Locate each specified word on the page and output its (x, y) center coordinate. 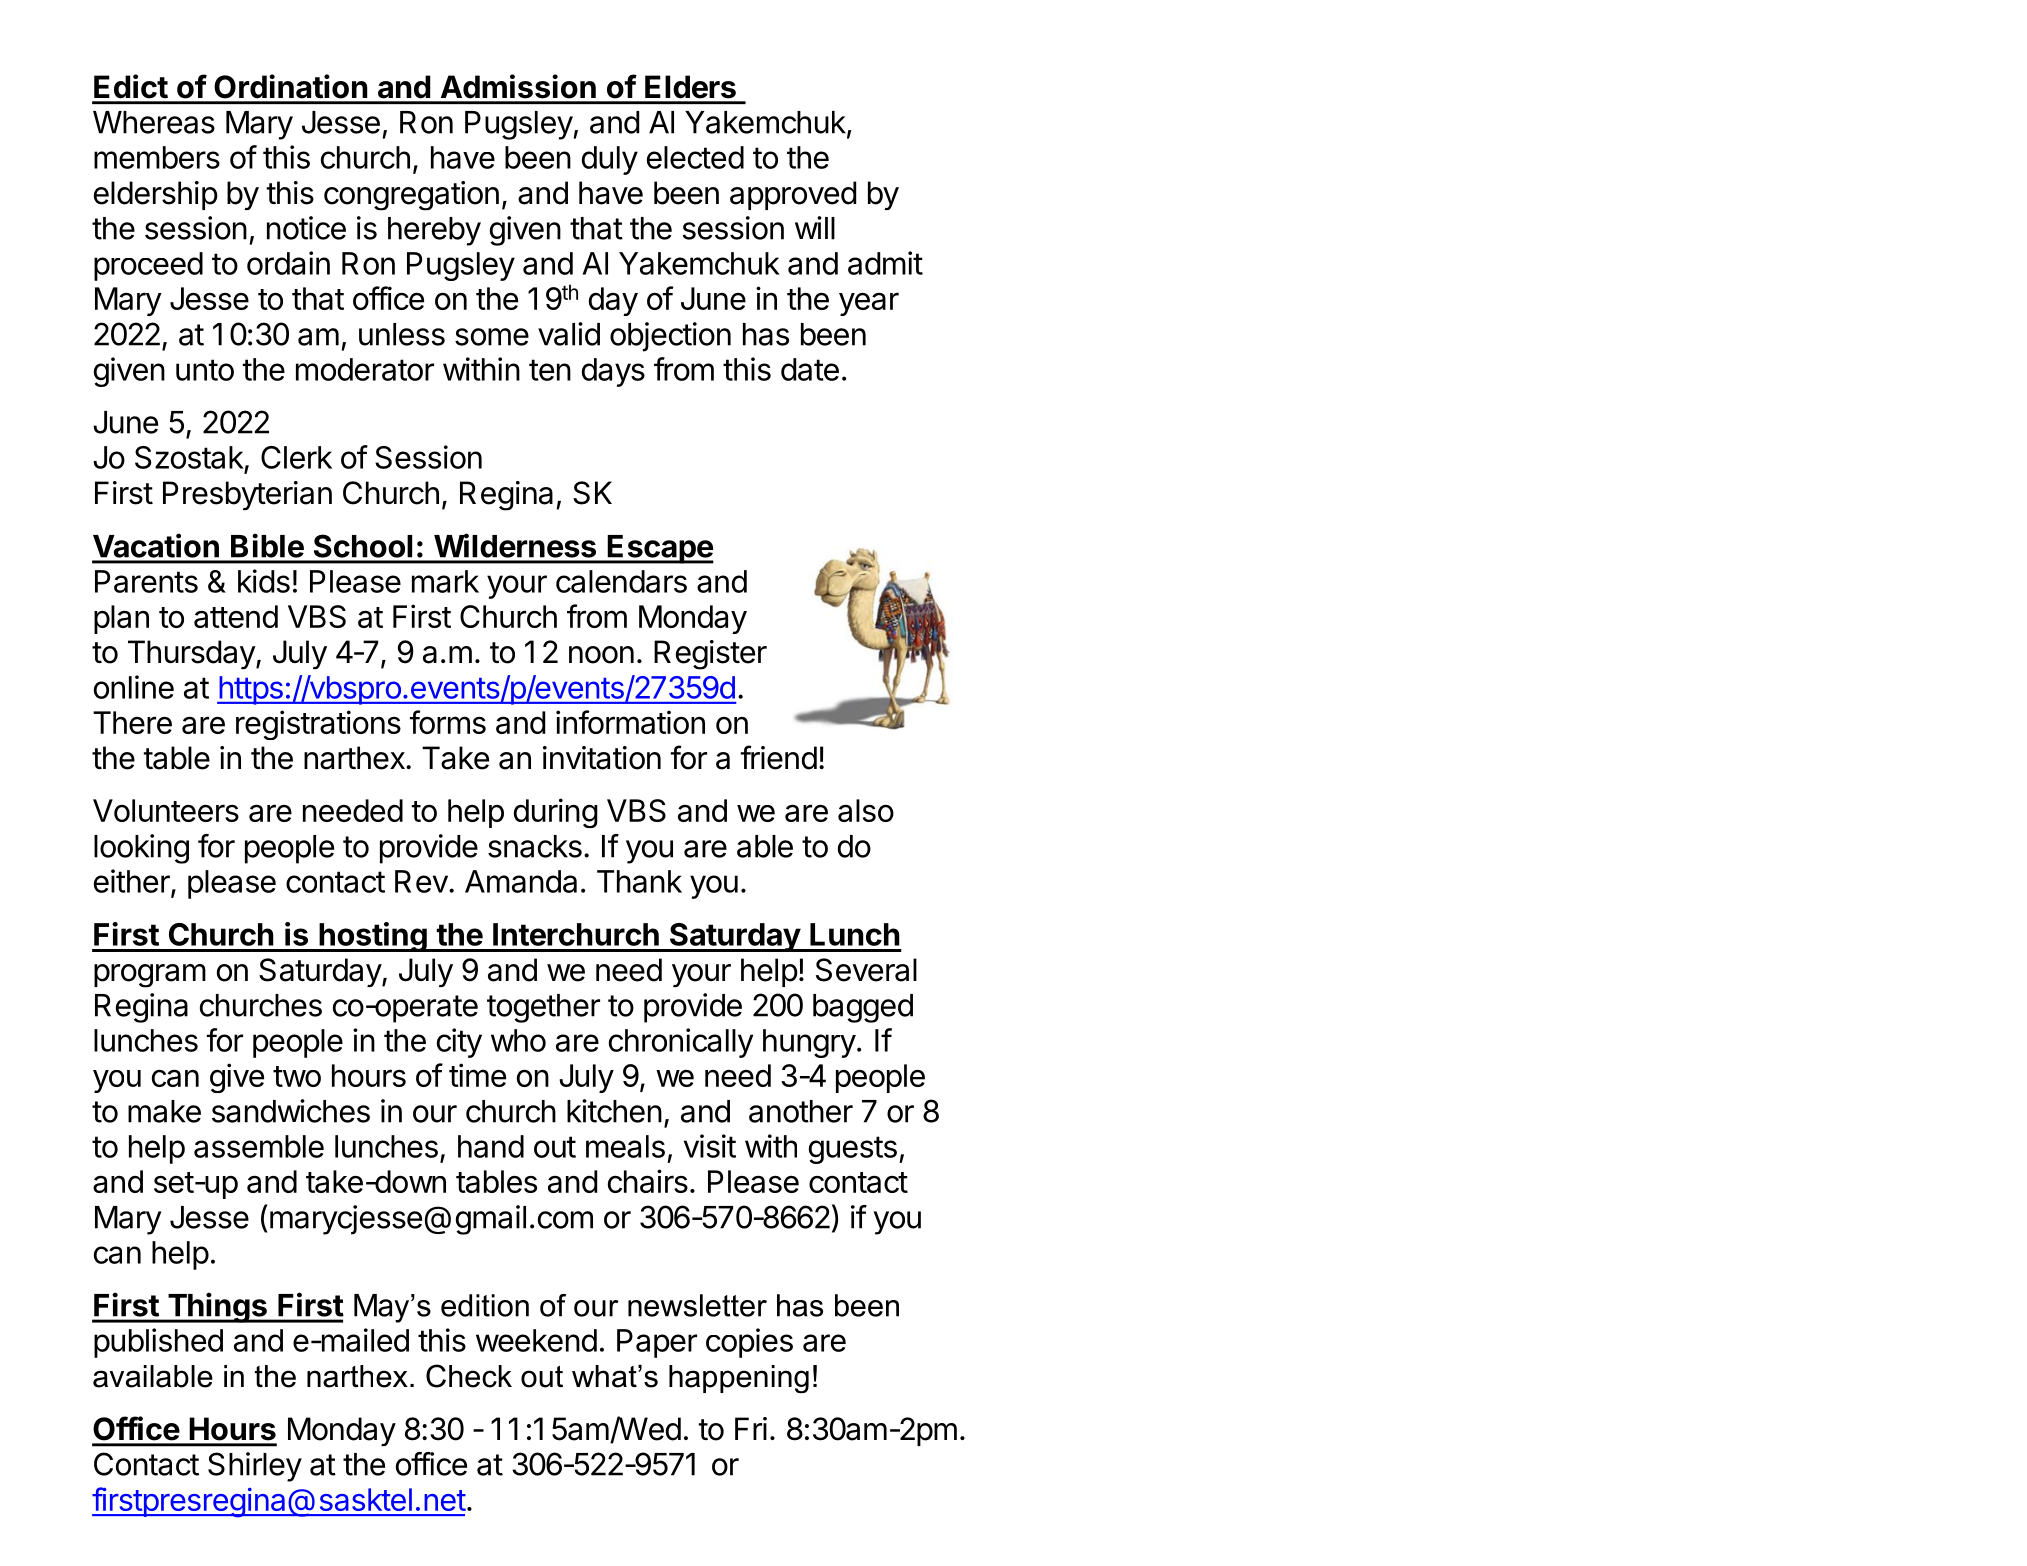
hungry (809, 1043)
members (157, 157)
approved (793, 195)
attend (236, 616)
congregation (411, 196)
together (543, 1008)
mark (445, 581)
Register (710, 655)
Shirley (255, 1467)
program (150, 976)
